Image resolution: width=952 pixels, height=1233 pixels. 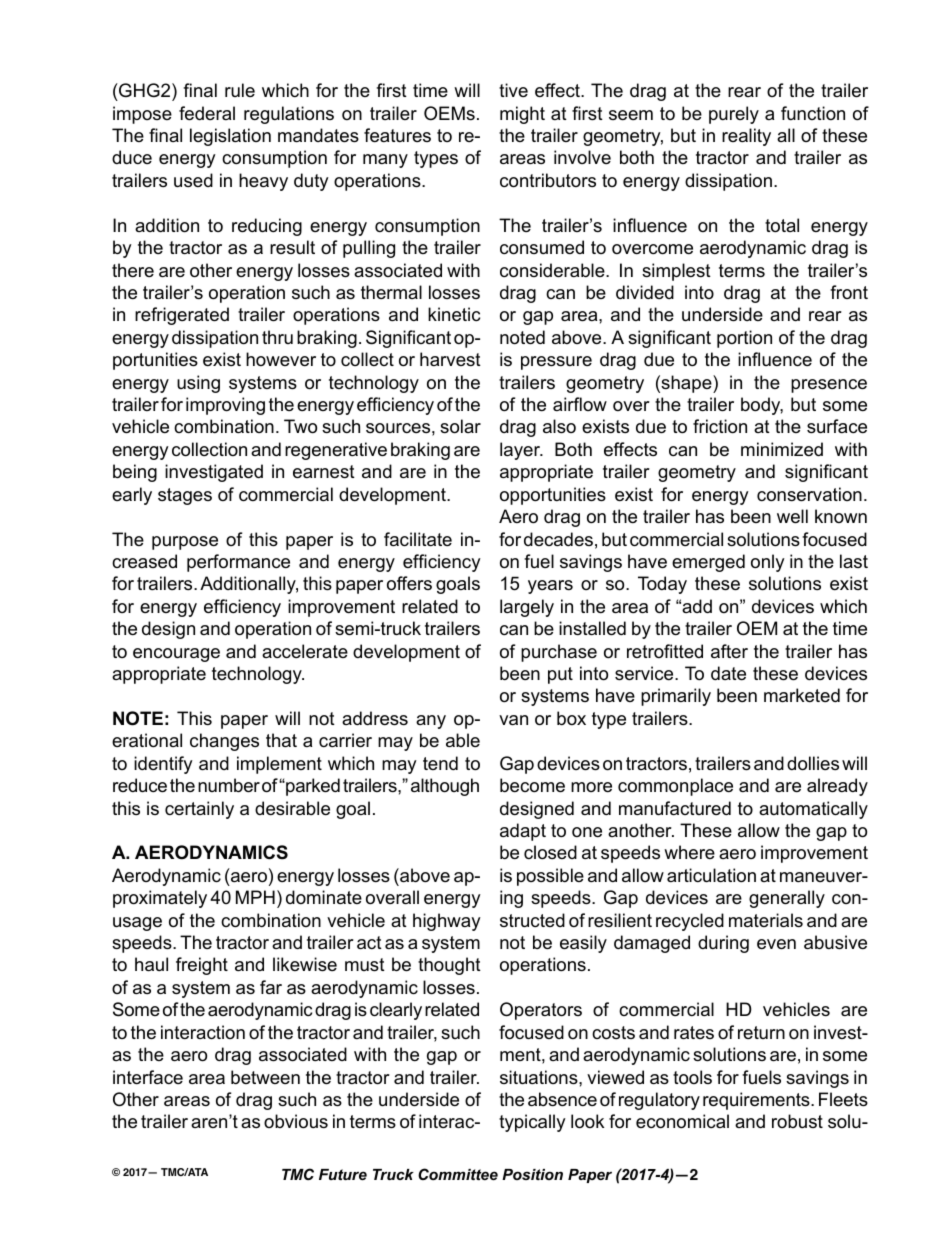 What do you see at coordinates (522, 115) in the screenshot?
I see `might` at bounding box center [522, 115].
